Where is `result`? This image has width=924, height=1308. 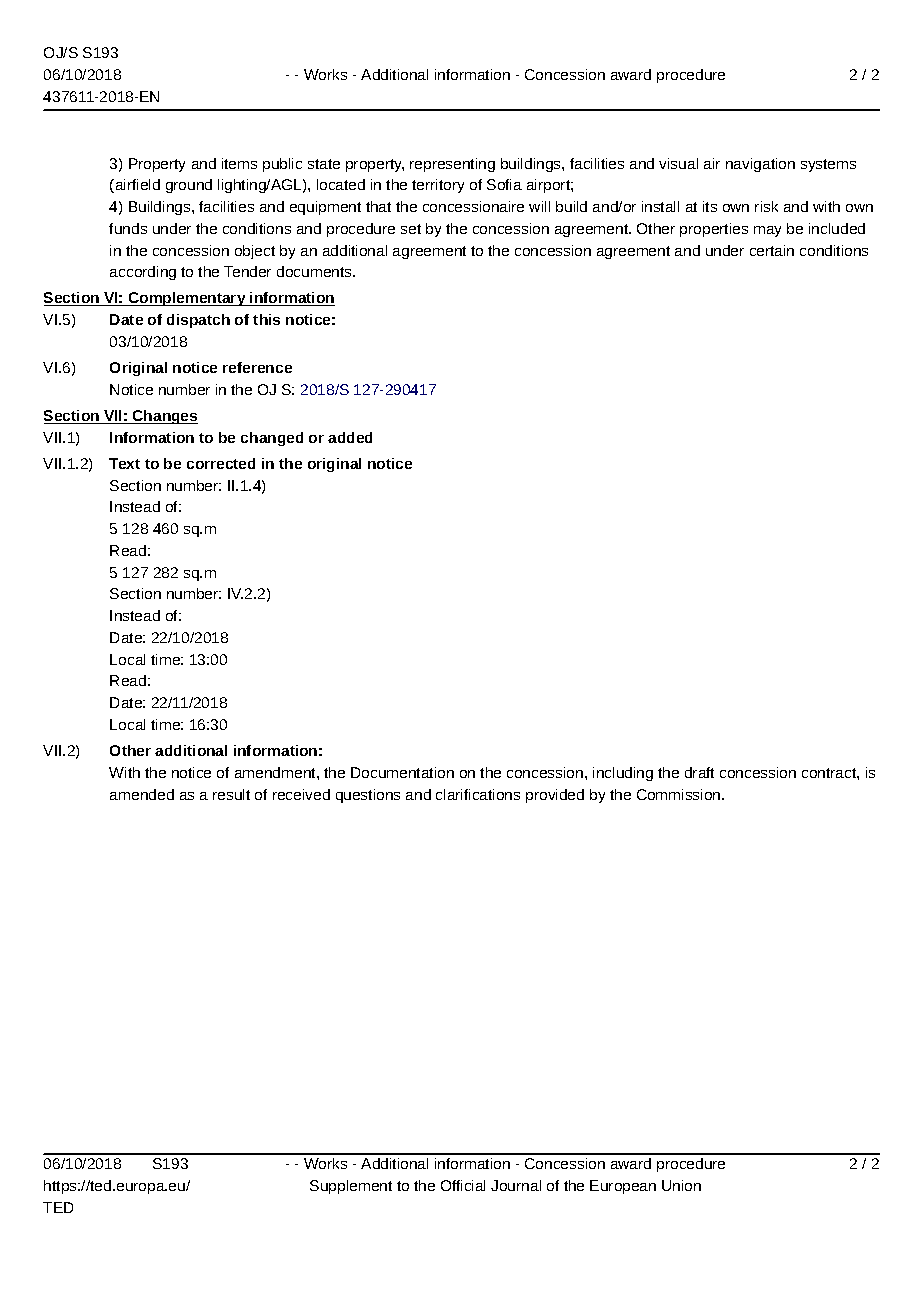 result is located at coordinates (231, 794).
